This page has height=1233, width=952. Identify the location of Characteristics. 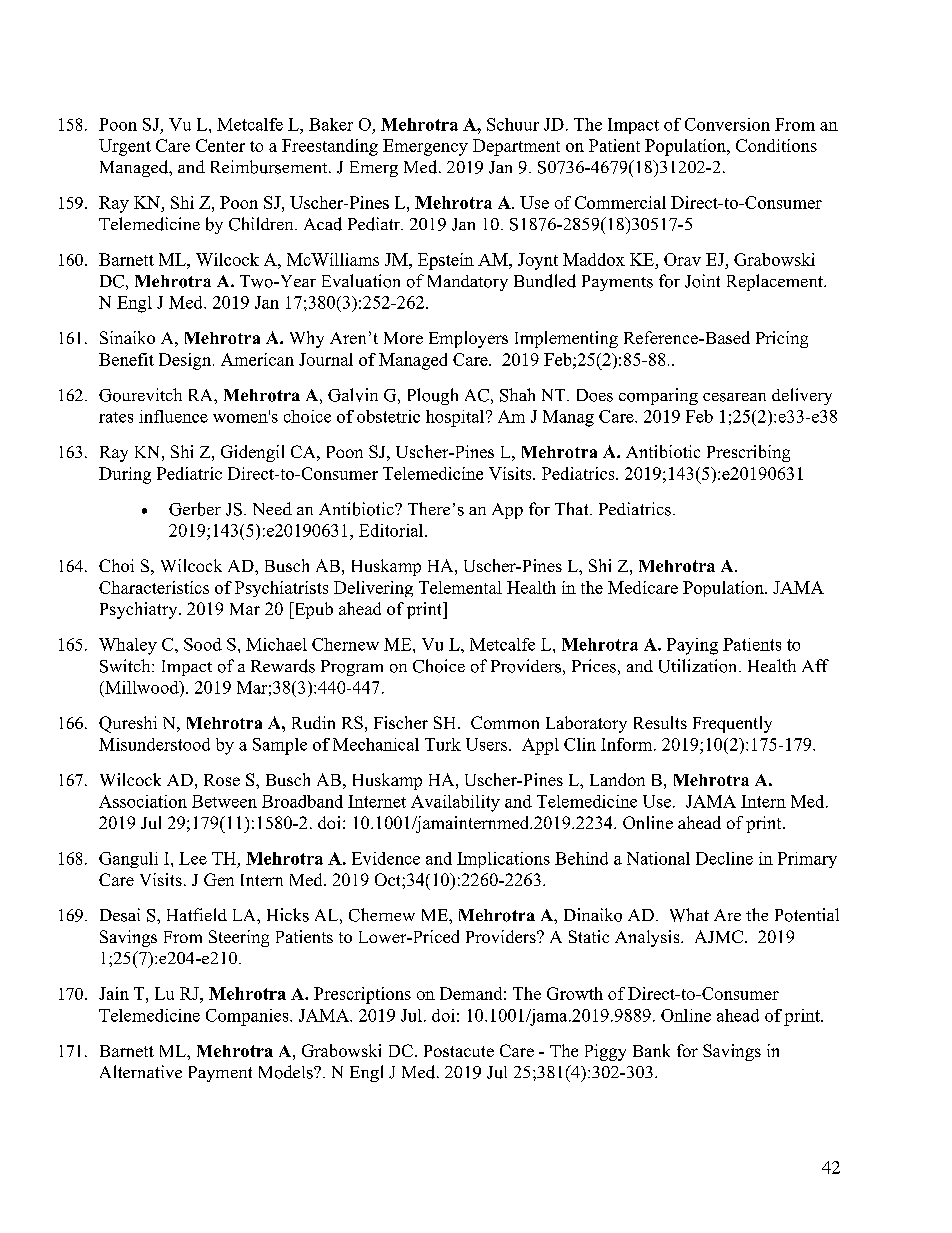
(154, 587).
